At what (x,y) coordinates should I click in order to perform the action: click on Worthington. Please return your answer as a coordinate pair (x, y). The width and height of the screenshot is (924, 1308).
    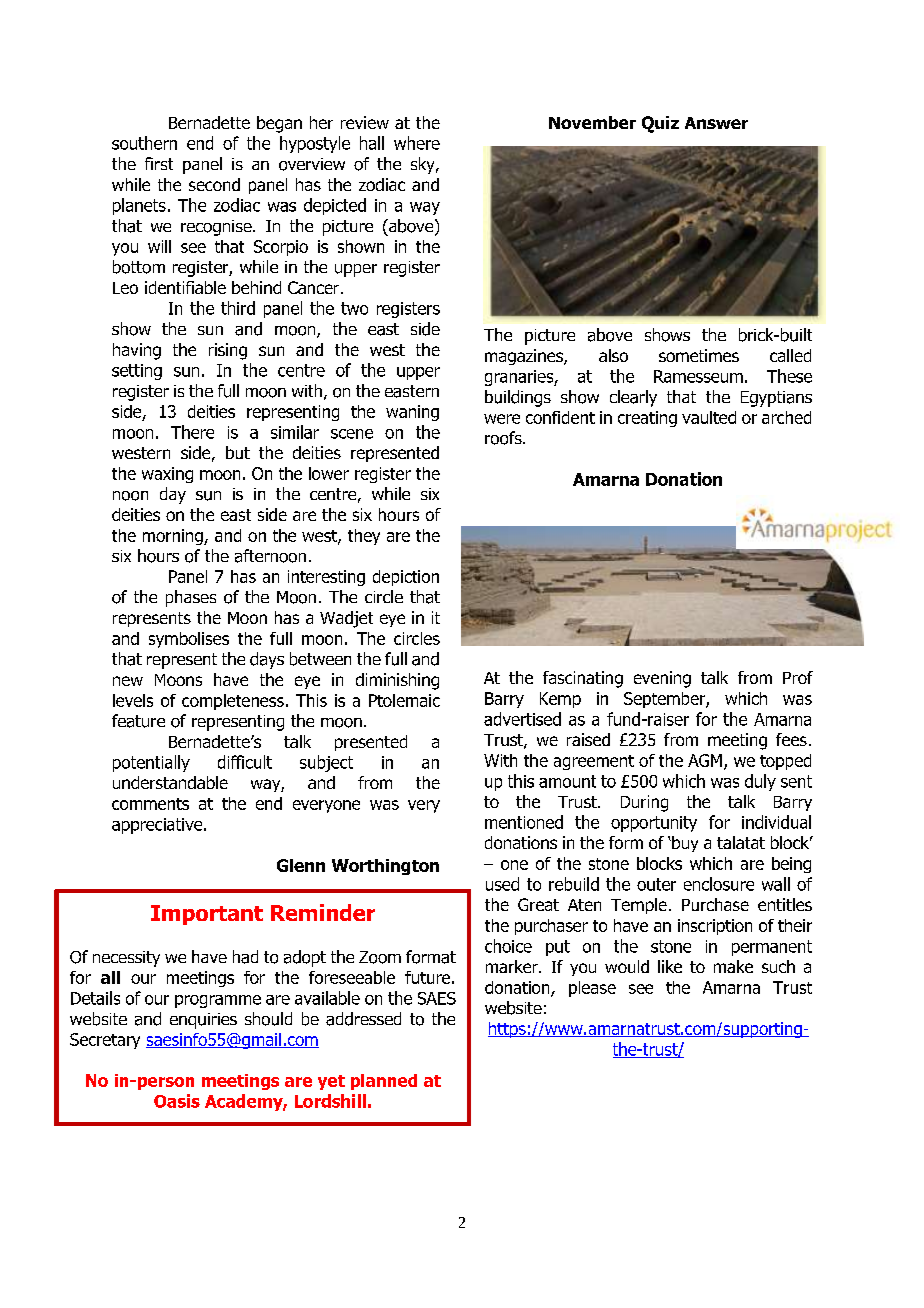
    Looking at the image, I should click on (385, 867).
